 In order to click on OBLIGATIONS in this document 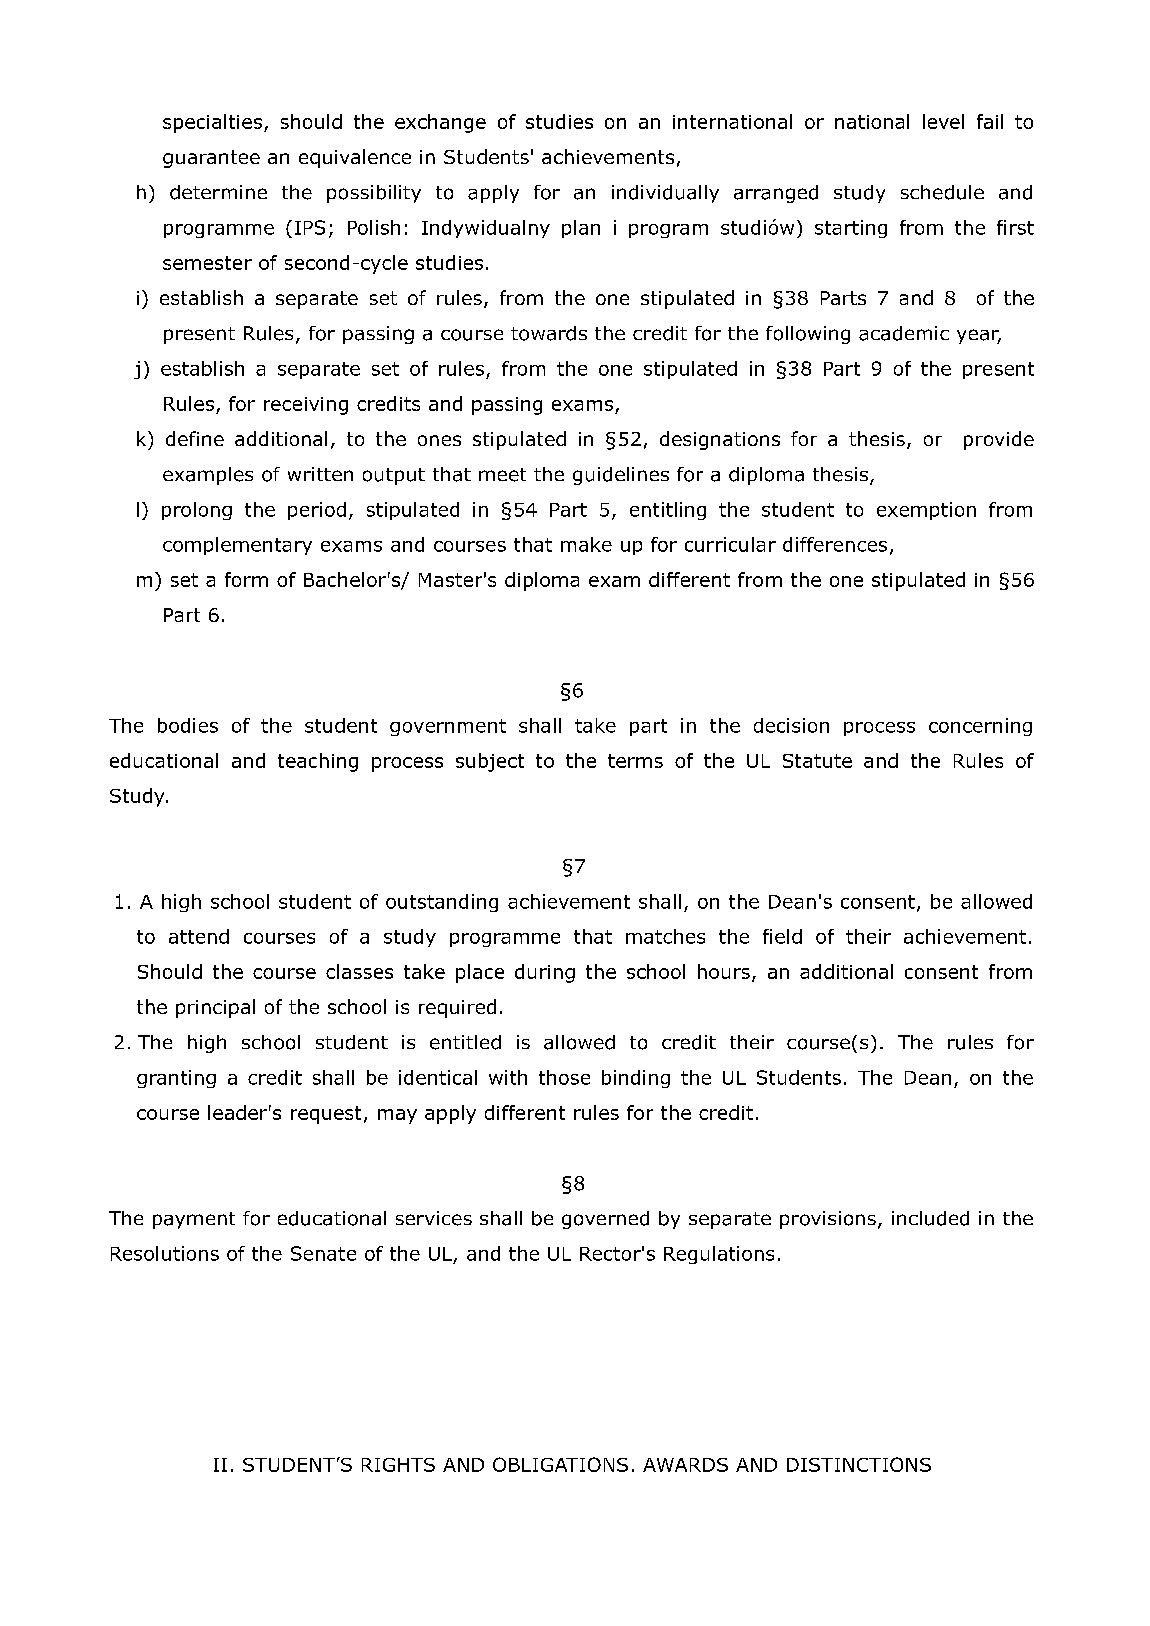, I will do `click(560, 1464)`.
